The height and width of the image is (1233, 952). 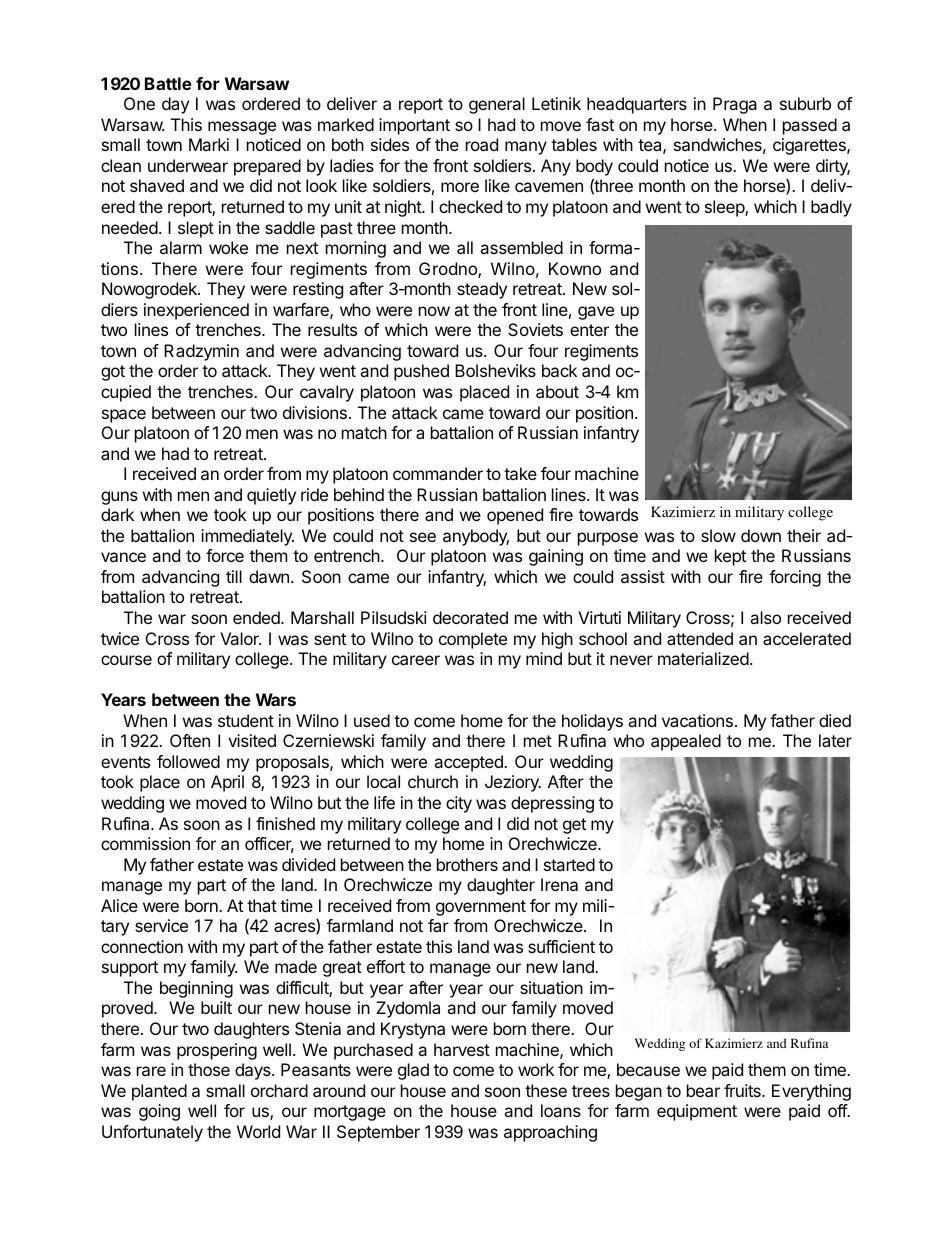 What do you see at coordinates (497, 105) in the image?
I see `general` at bounding box center [497, 105].
